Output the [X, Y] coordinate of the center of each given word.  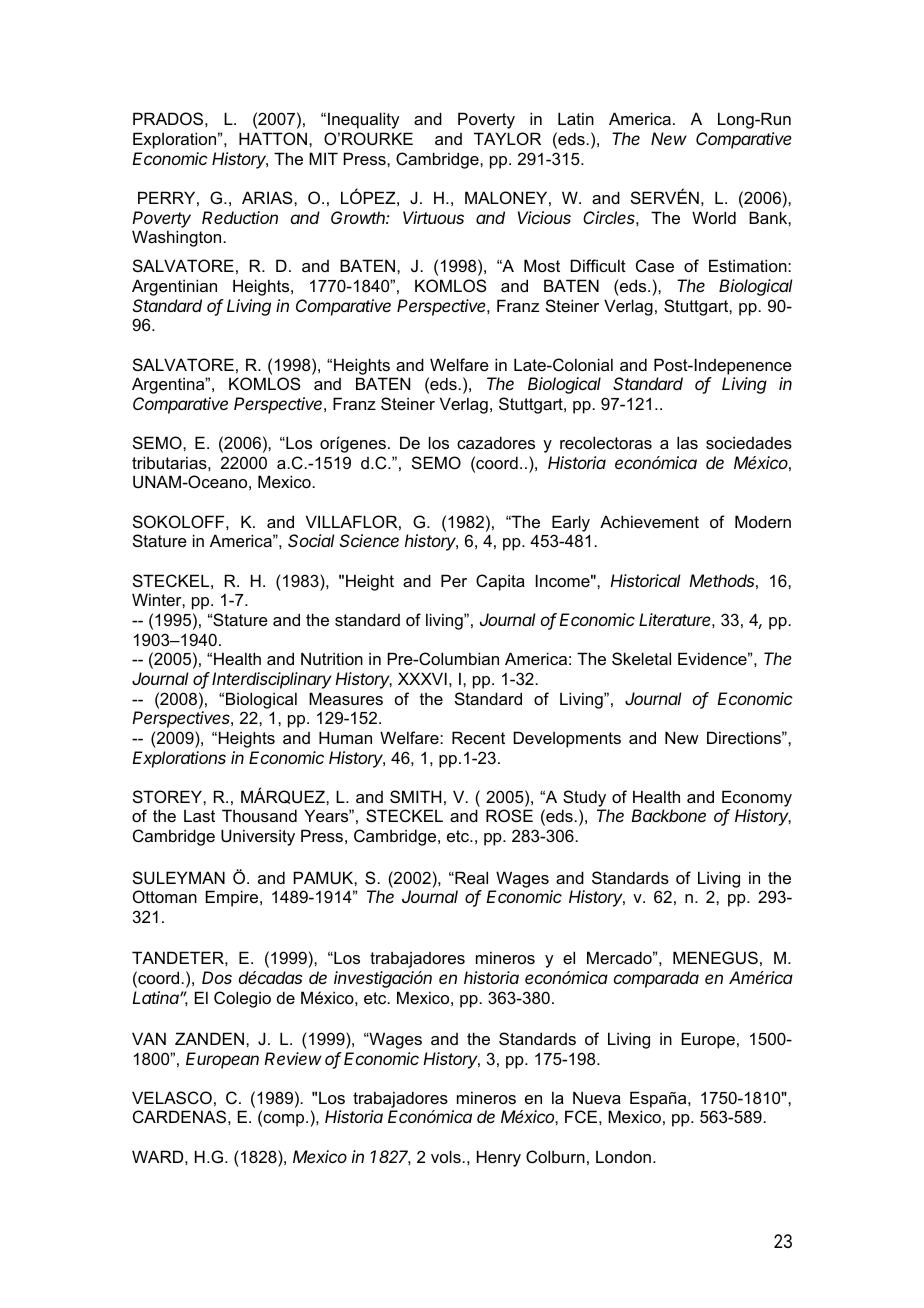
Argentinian [174, 287]
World [714, 217]
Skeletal [641, 658]
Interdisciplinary [272, 680]
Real [470, 877]
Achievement [649, 521]
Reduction [240, 217]
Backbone [668, 815]
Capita [500, 582]
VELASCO [172, 1097]
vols [447, 1156]
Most [542, 265]
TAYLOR [507, 138]
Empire [233, 898]
